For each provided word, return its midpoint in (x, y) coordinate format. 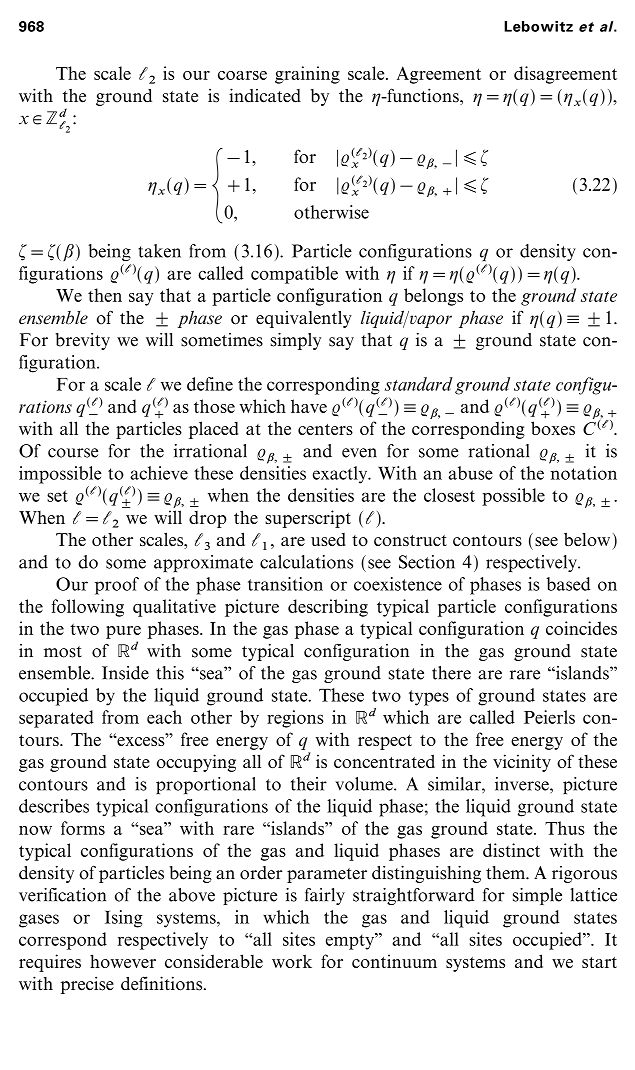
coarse (242, 75)
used (328, 539)
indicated (265, 95)
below (587, 539)
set (57, 496)
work (292, 961)
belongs (433, 297)
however (123, 961)
